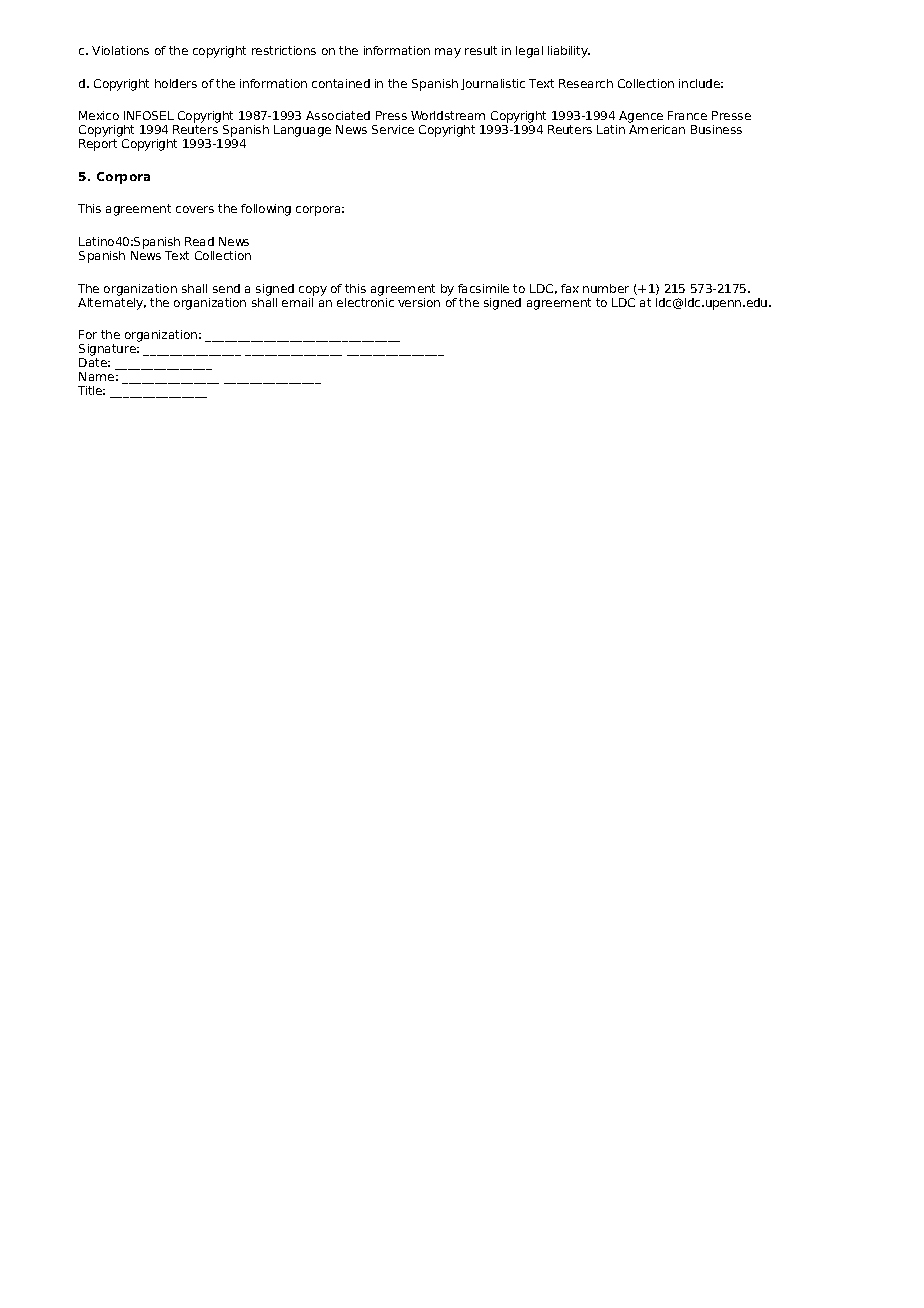 This screenshot has width=924, height=1308. What do you see at coordinates (657, 129) in the screenshot?
I see `American` at bounding box center [657, 129].
